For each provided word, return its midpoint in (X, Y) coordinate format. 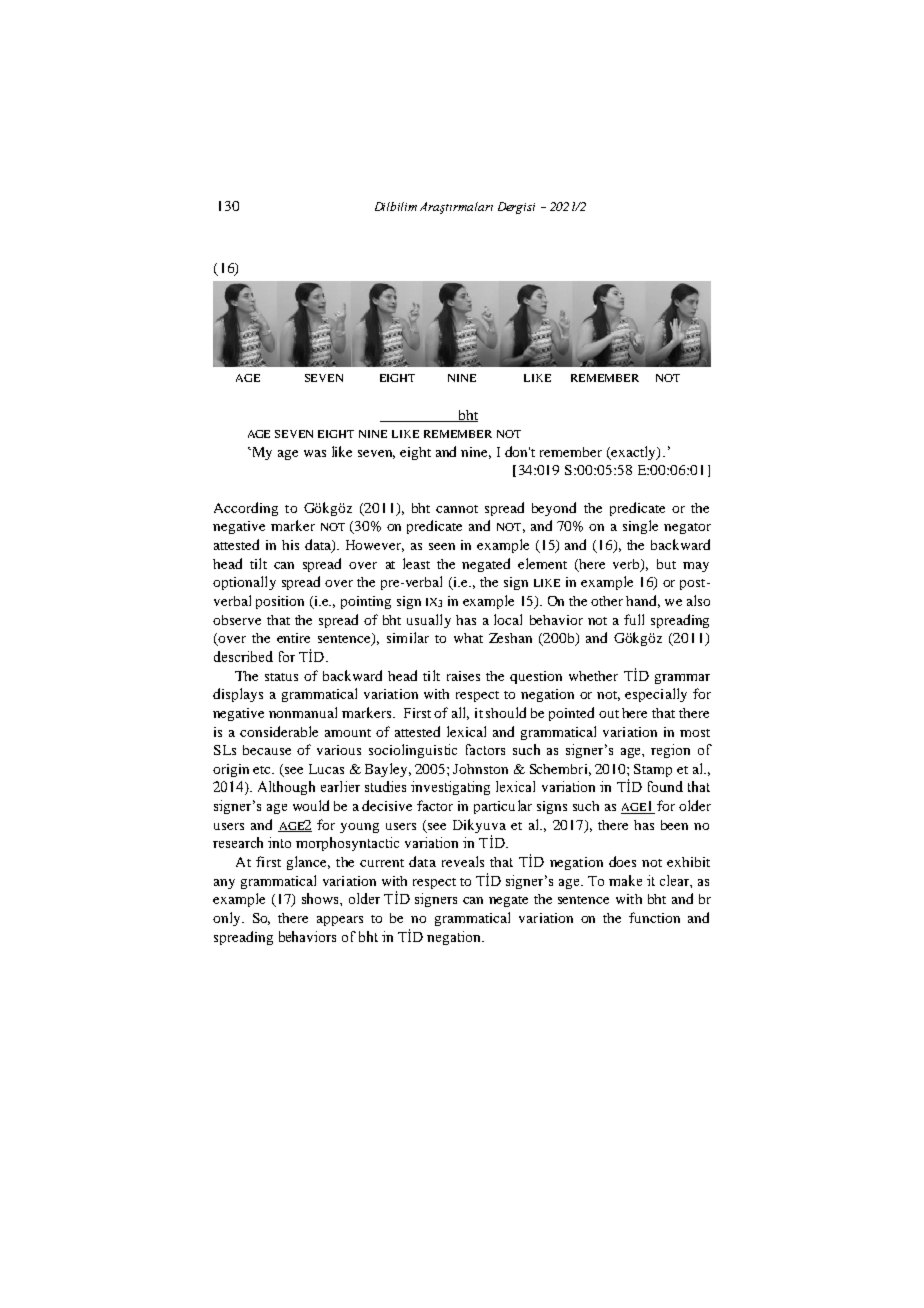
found (665, 786)
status (281, 677)
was (315, 453)
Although (286, 788)
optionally (244, 583)
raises (463, 676)
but (666, 564)
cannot (457, 509)
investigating (450, 788)
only (228, 919)
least (416, 563)
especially (656, 695)
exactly (634, 453)
